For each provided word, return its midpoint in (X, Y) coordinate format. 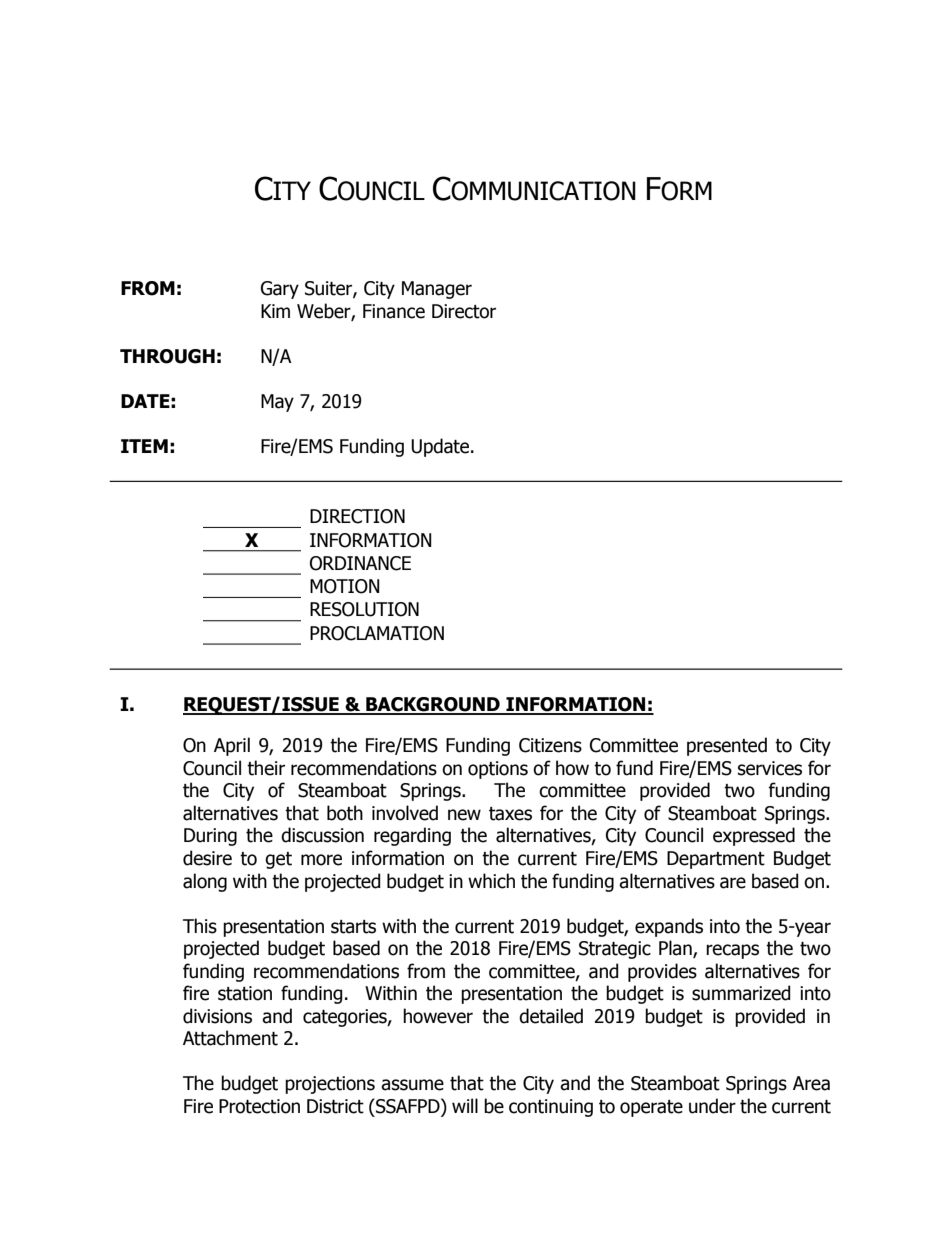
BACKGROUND (433, 705)
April (232, 746)
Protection (259, 1106)
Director (464, 311)
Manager (437, 290)
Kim (275, 311)
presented (727, 746)
